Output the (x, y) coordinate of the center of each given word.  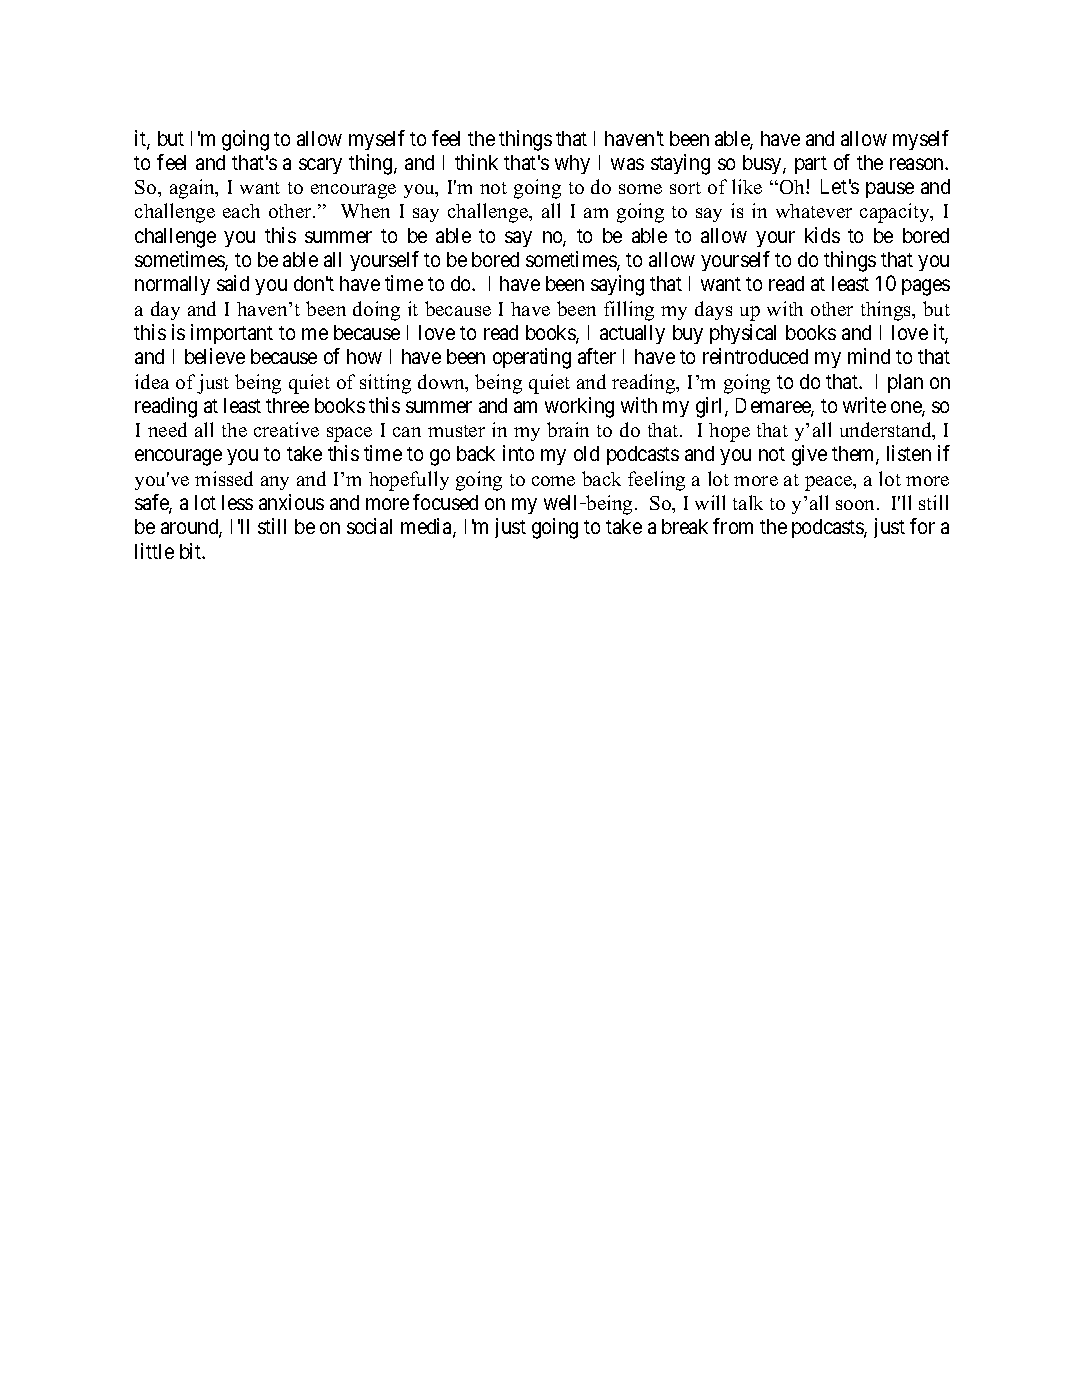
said (233, 283)
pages (926, 288)
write (864, 405)
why (572, 164)
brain (568, 429)
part (811, 165)
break (685, 526)
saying (617, 285)
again (193, 189)
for (922, 526)
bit (192, 551)
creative (286, 429)
